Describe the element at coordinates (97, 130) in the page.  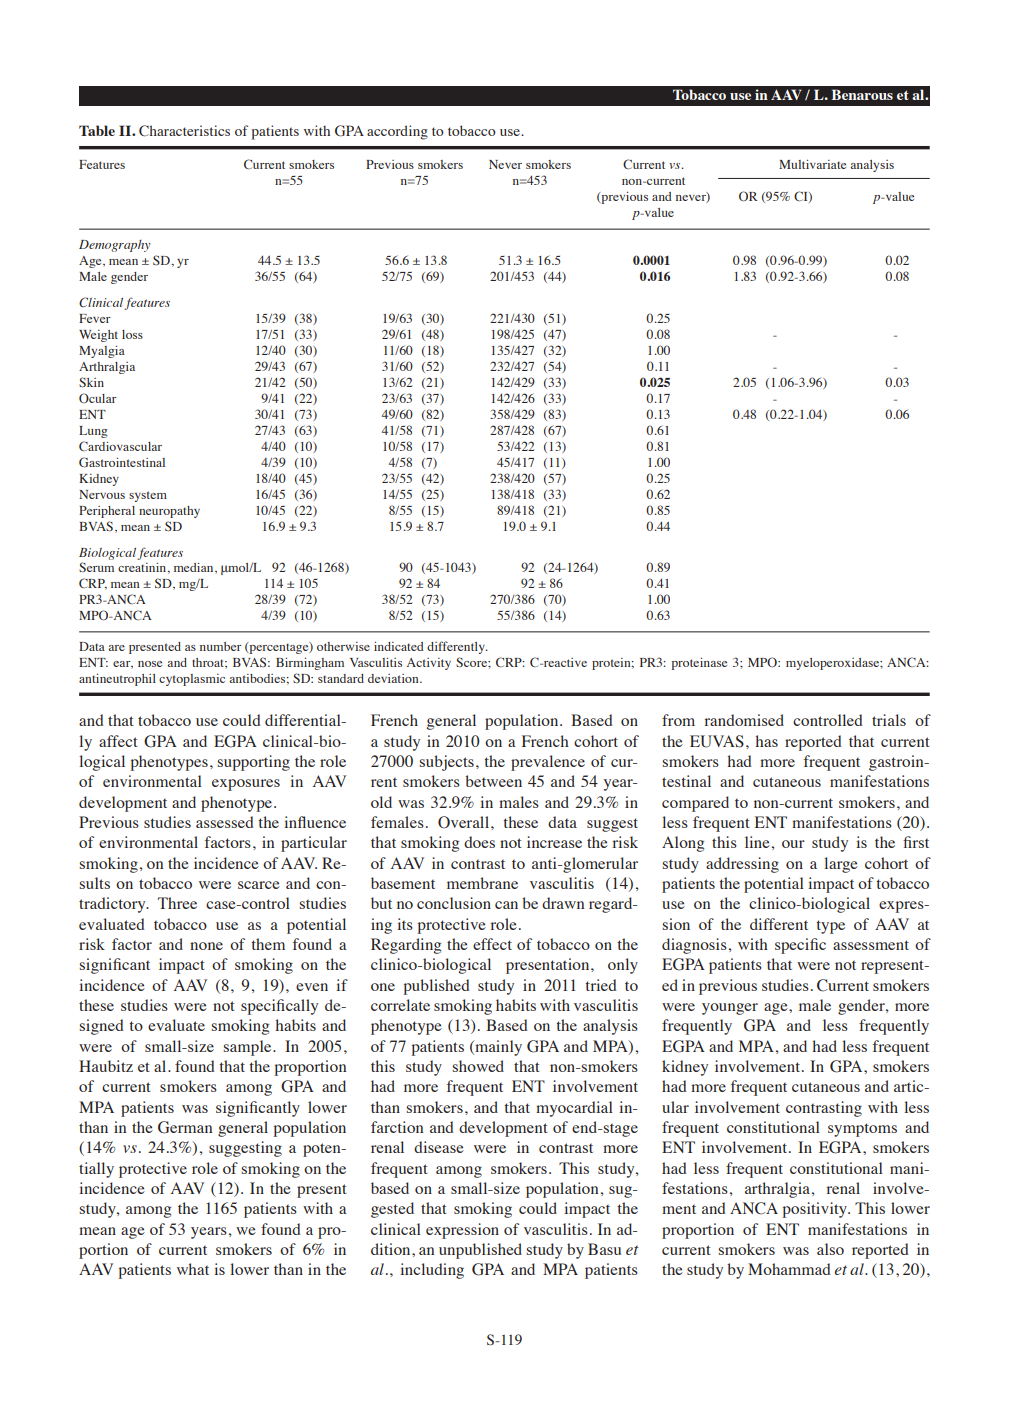
I see `Table` at that location.
